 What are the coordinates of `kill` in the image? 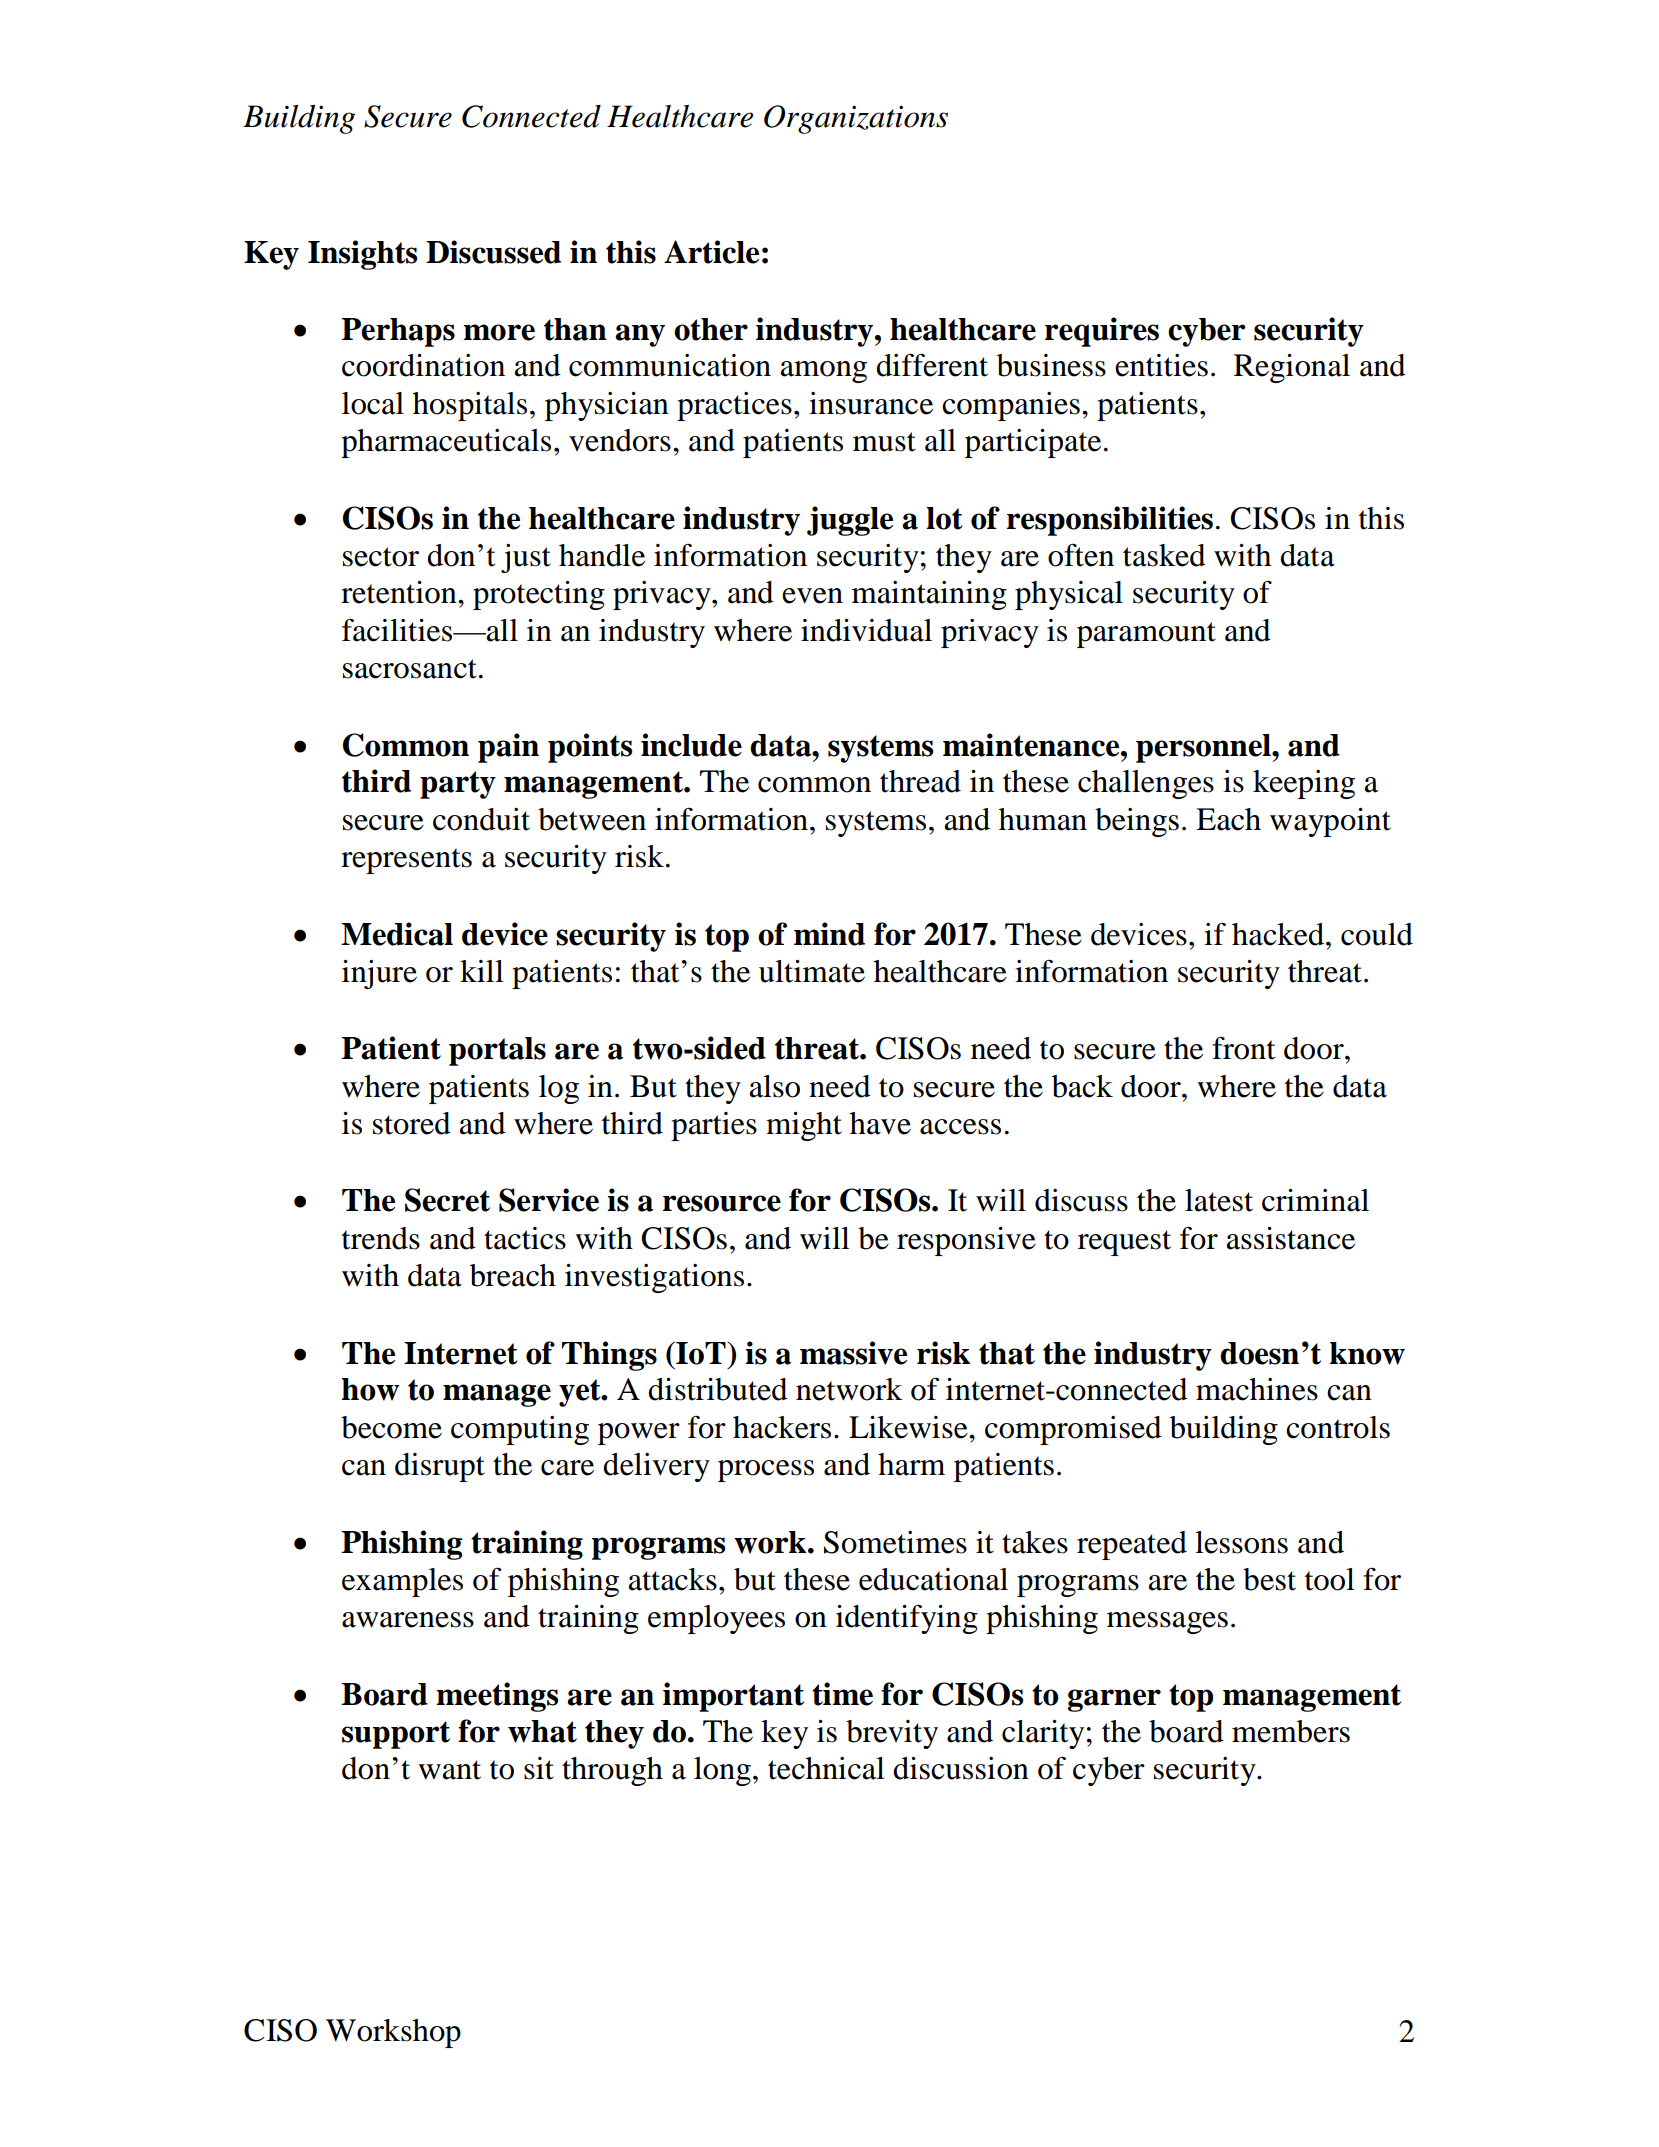 It's located at (482, 971).
